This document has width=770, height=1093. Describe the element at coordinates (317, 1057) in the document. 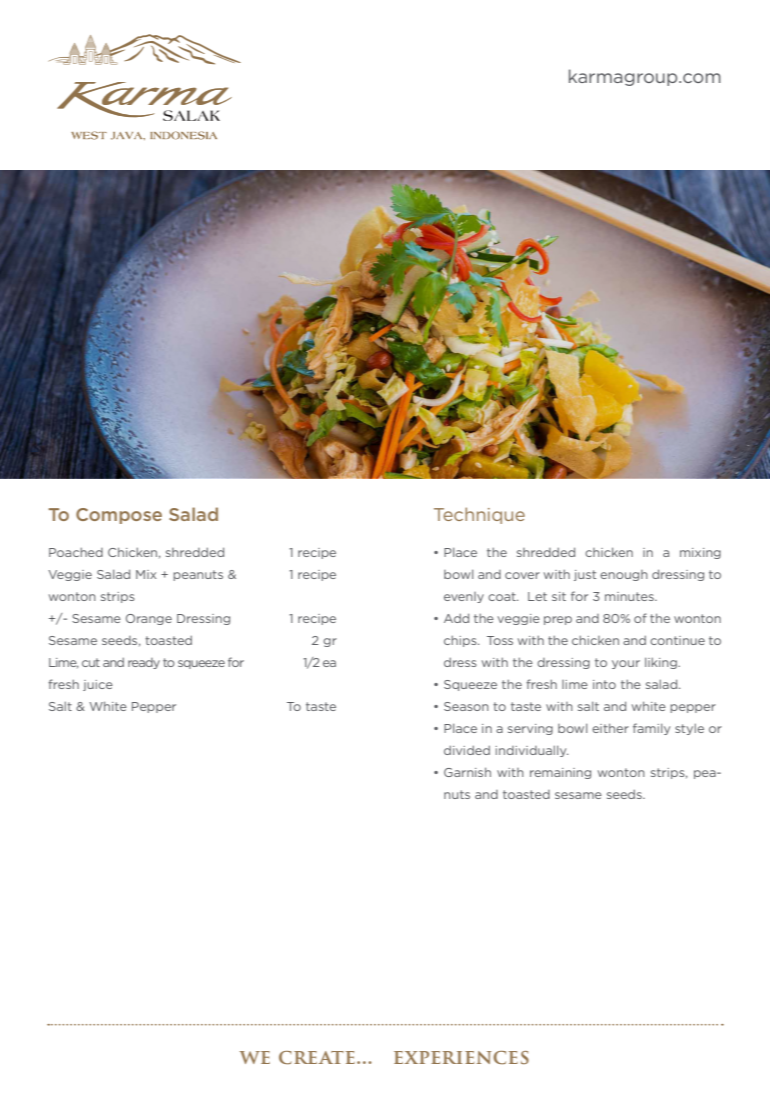

I see `create` at that location.
